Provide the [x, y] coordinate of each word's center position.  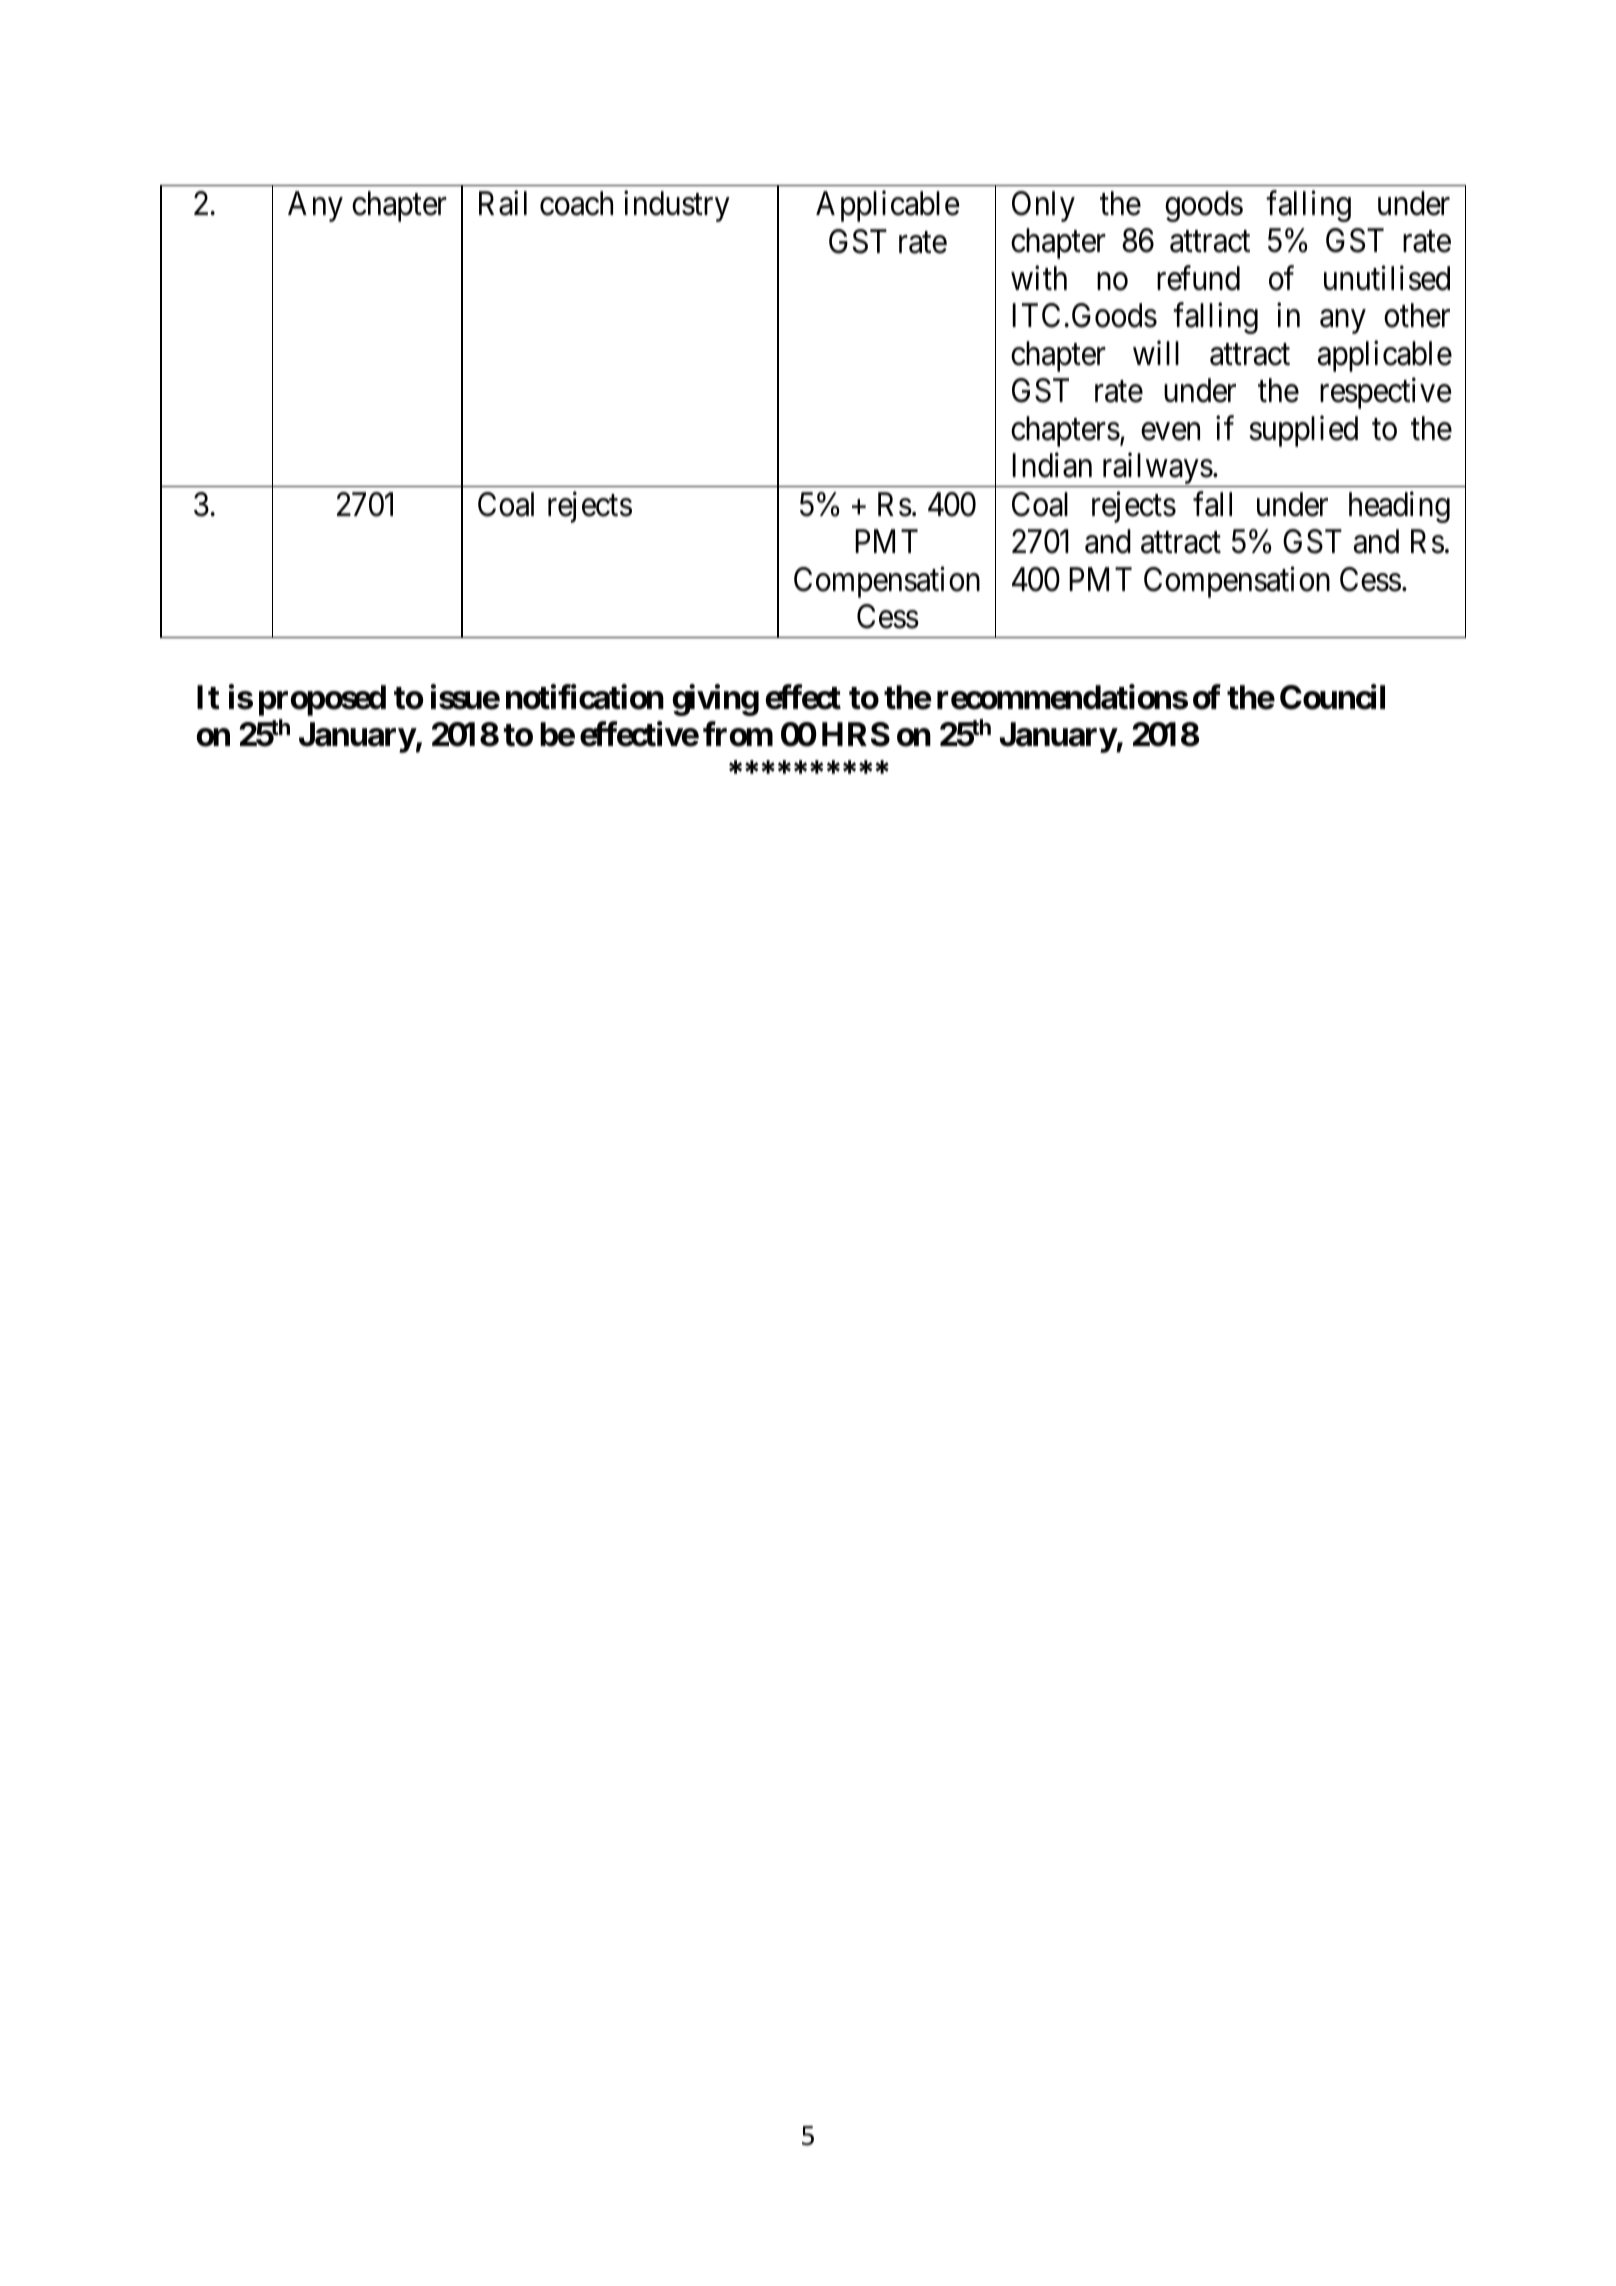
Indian [1052, 465]
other [1417, 315]
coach [576, 203]
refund [1198, 278]
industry [677, 206]
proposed [322, 700]
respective [1386, 393]
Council [1332, 697]
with [1039, 278]
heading [1399, 507]
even [1170, 432]
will [1156, 353]
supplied [1303, 431]
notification [585, 697]
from [738, 734]
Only [1043, 206]
